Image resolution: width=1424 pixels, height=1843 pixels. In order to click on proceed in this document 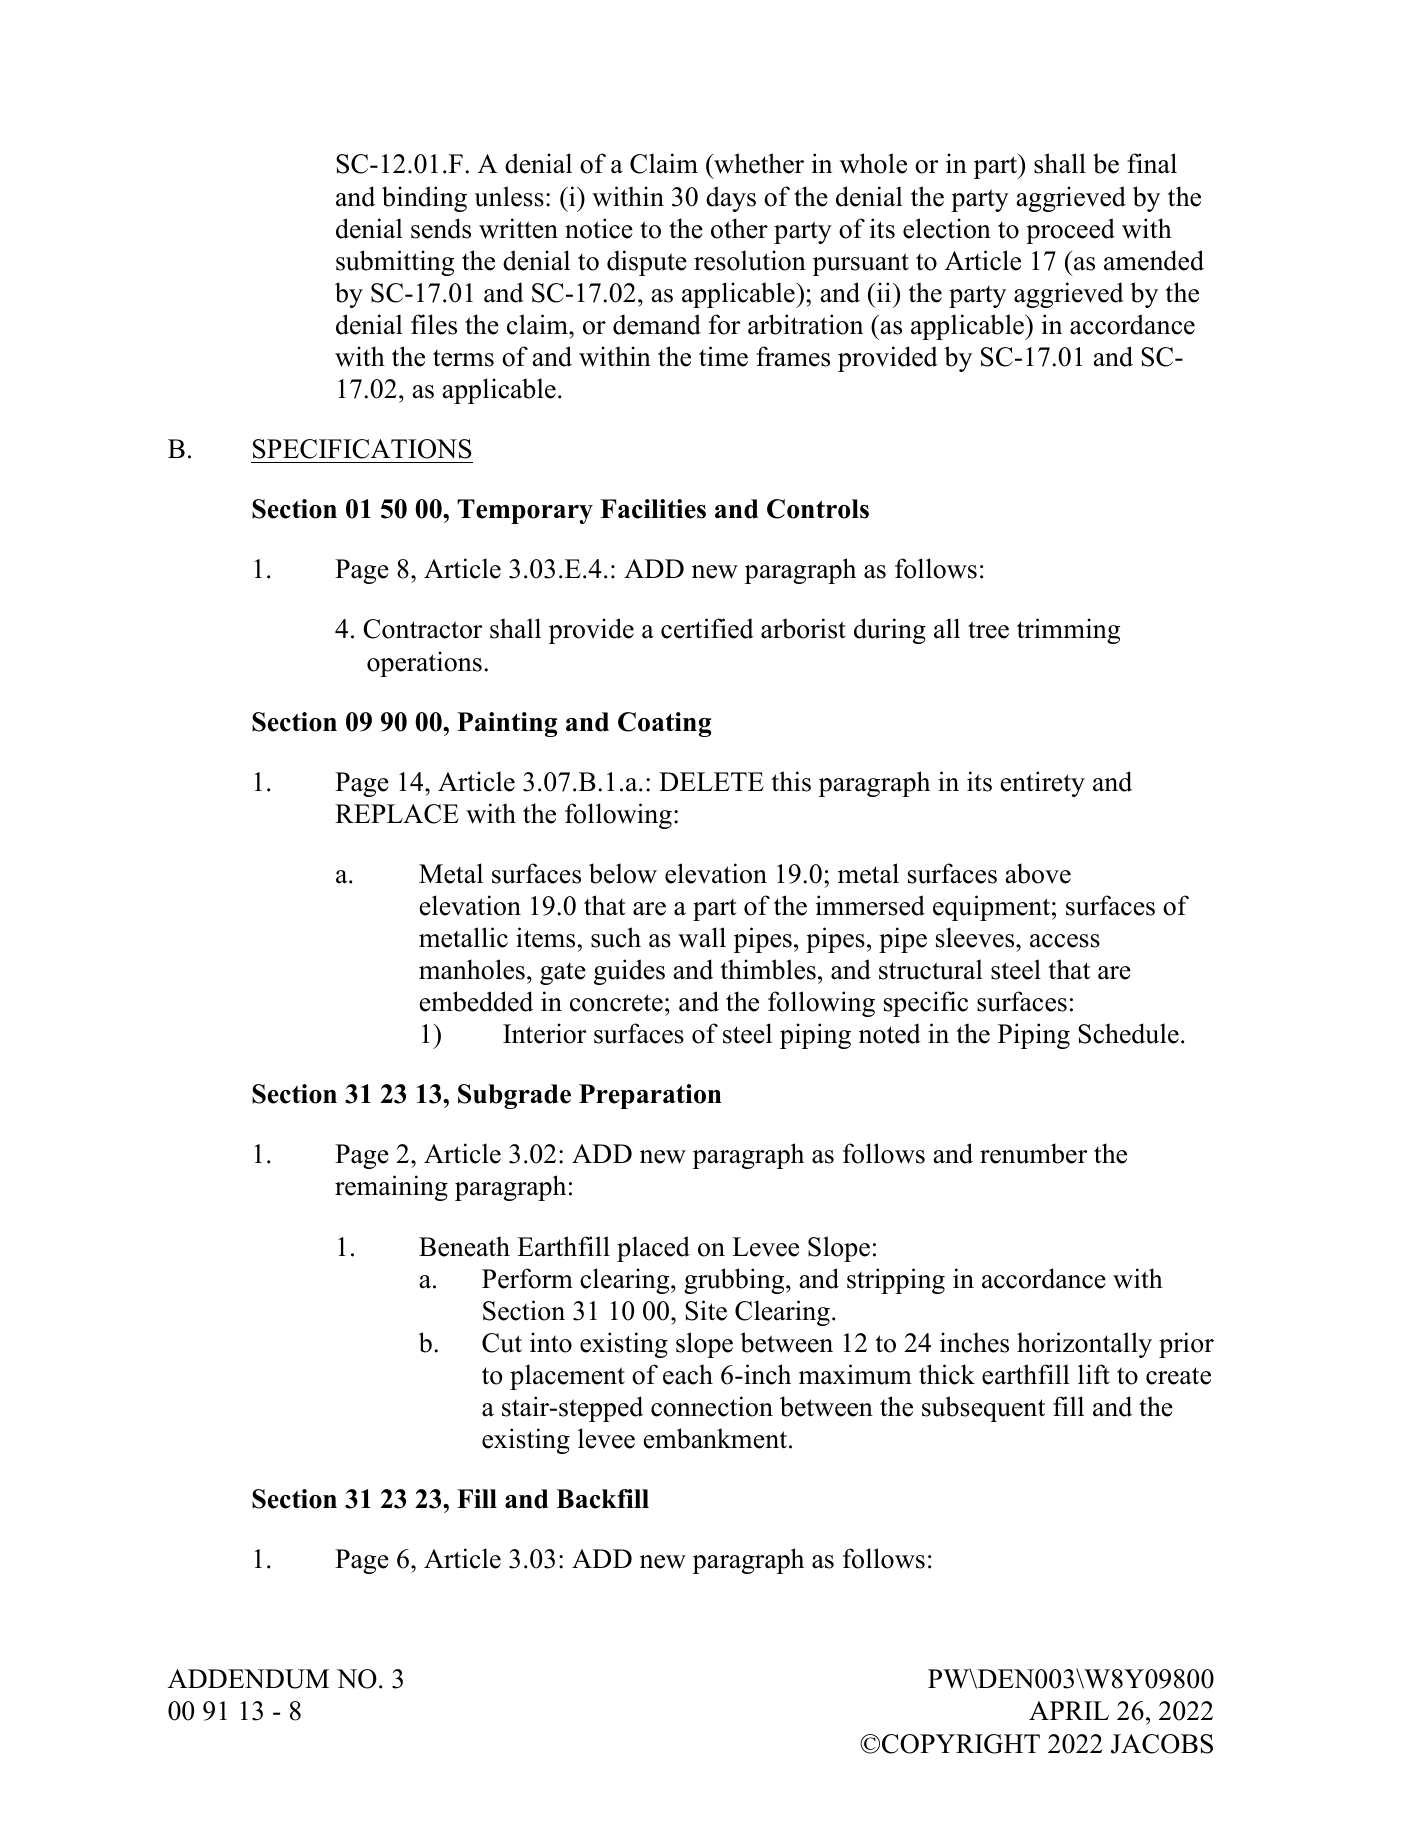, I will do `click(1070, 231)`.
